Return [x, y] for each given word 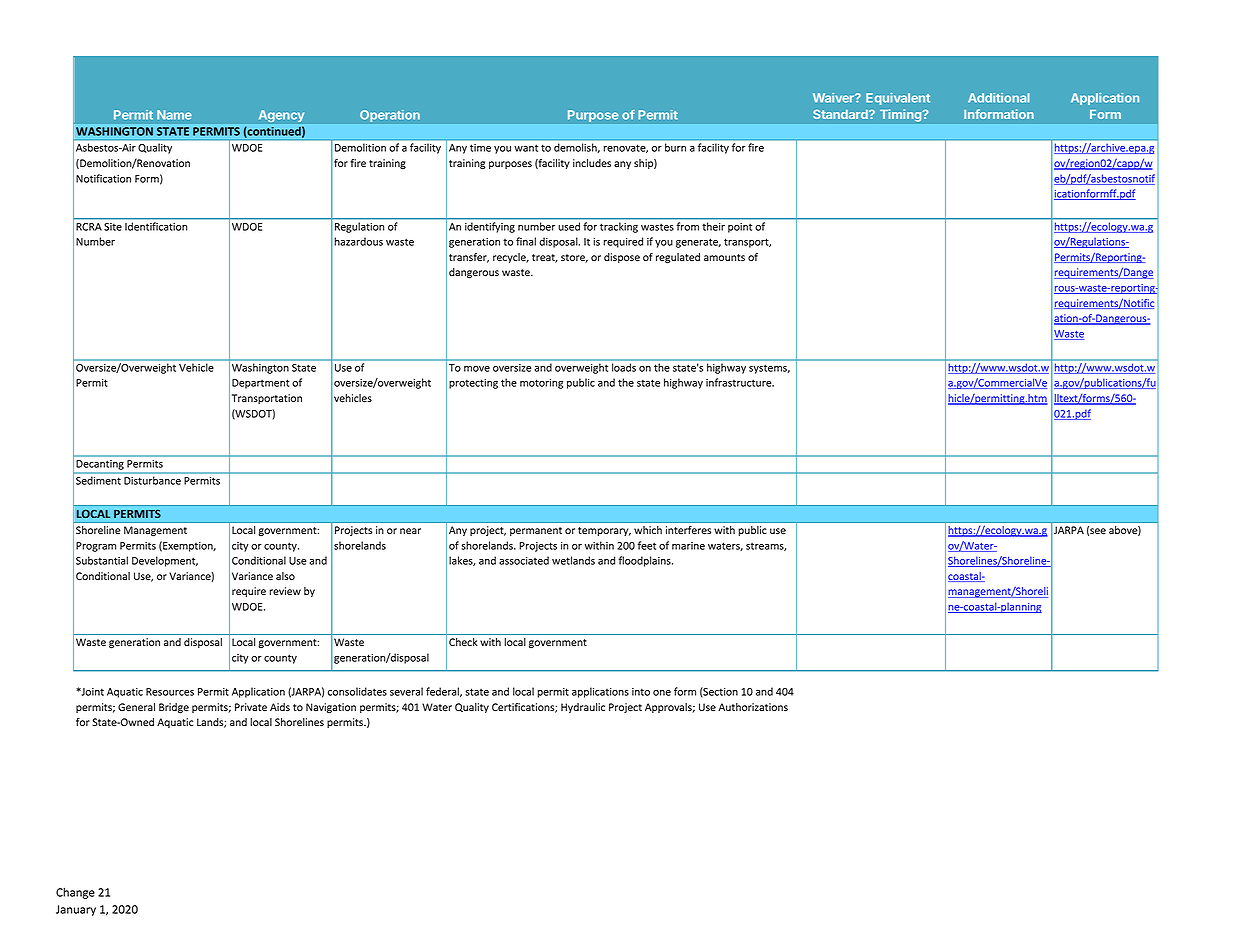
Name [174, 115]
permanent [536, 531]
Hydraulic [583, 708]
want [526, 148]
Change [75, 893]
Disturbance [152, 480]
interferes [688, 530]
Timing [902, 115]
